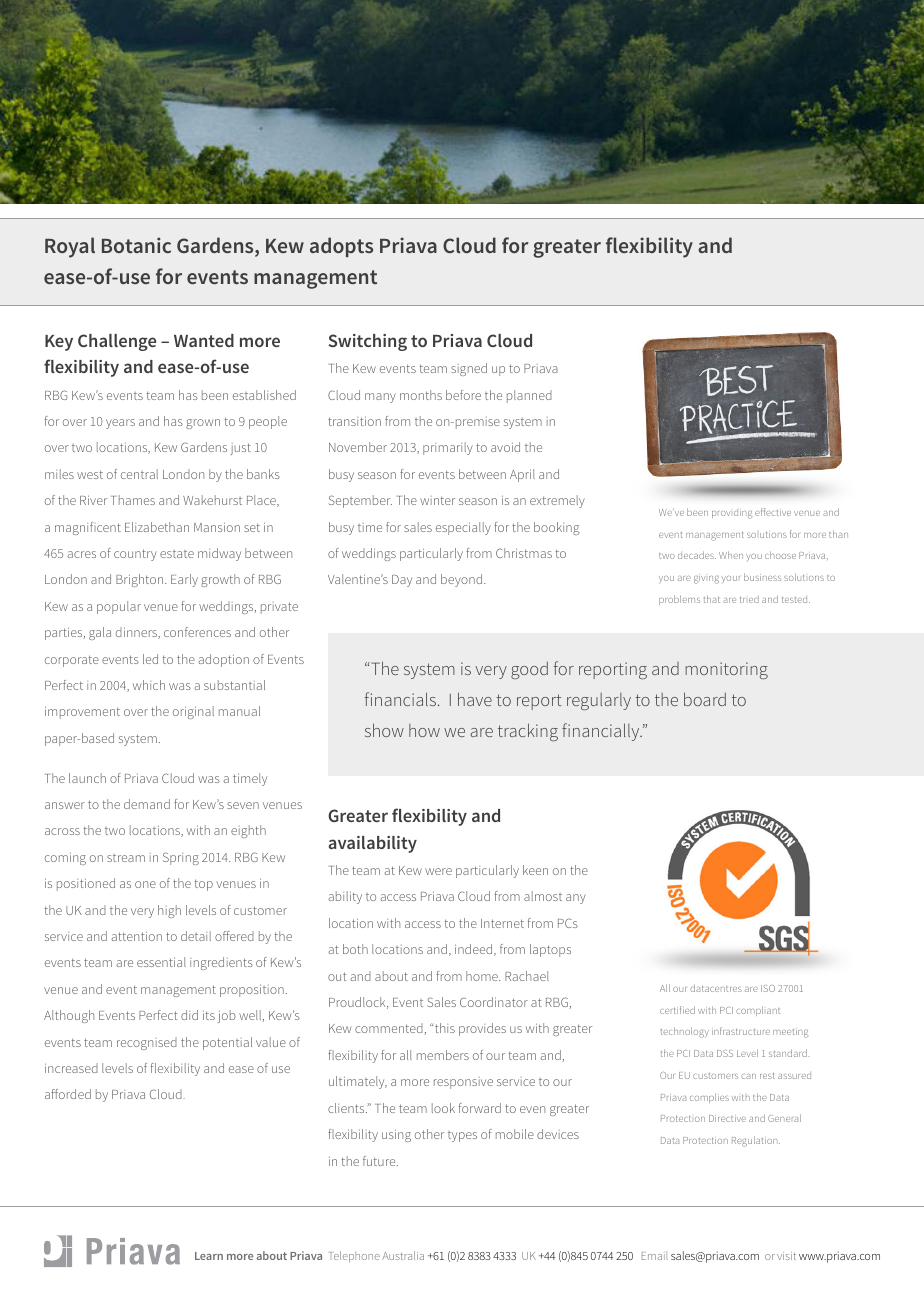 This document has height=1308, width=924. Describe the element at coordinates (169, 911) in the document. I see `high` at that location.
